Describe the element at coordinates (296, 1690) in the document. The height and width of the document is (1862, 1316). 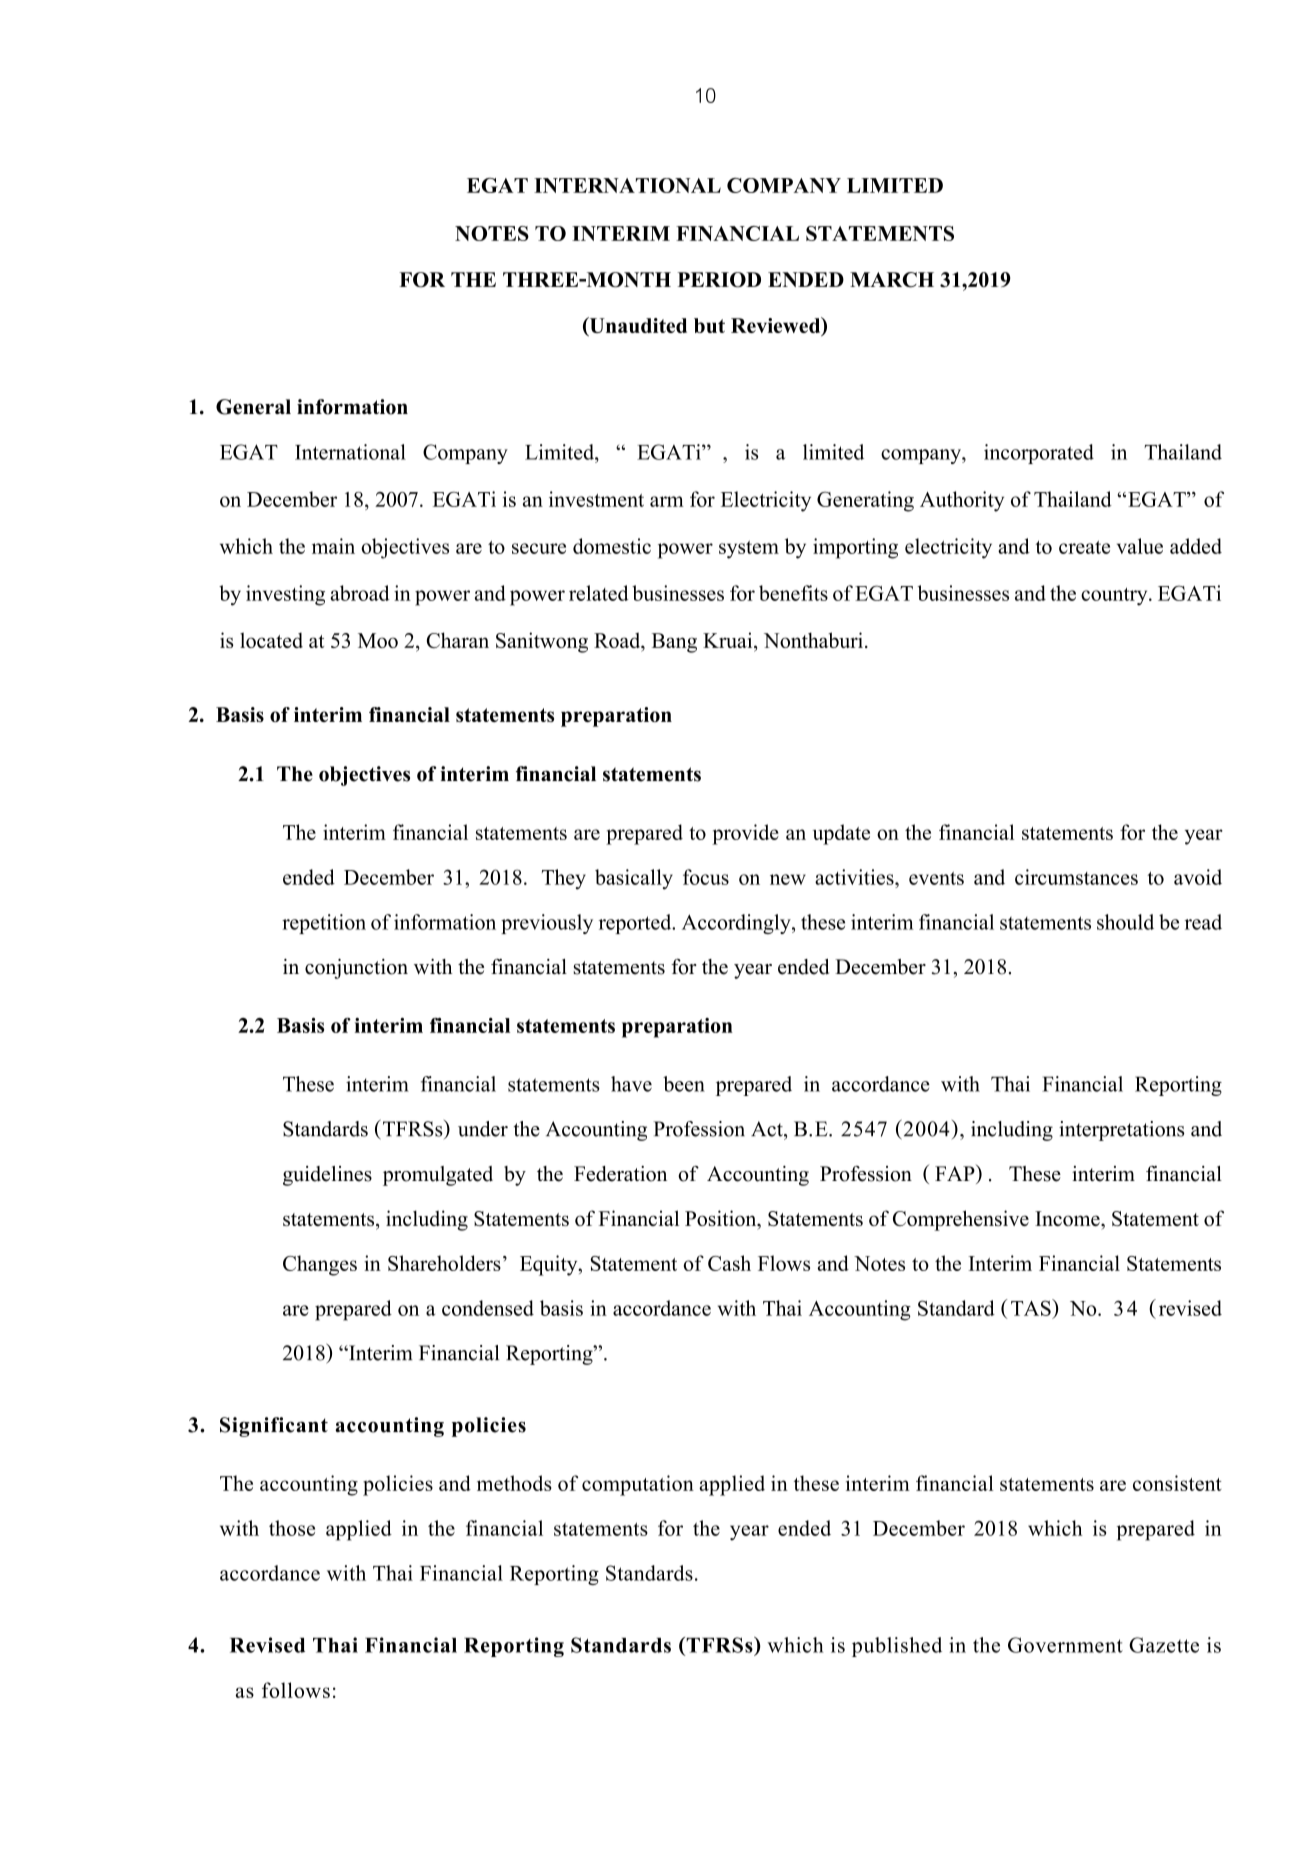
I see `follows` at that location.
